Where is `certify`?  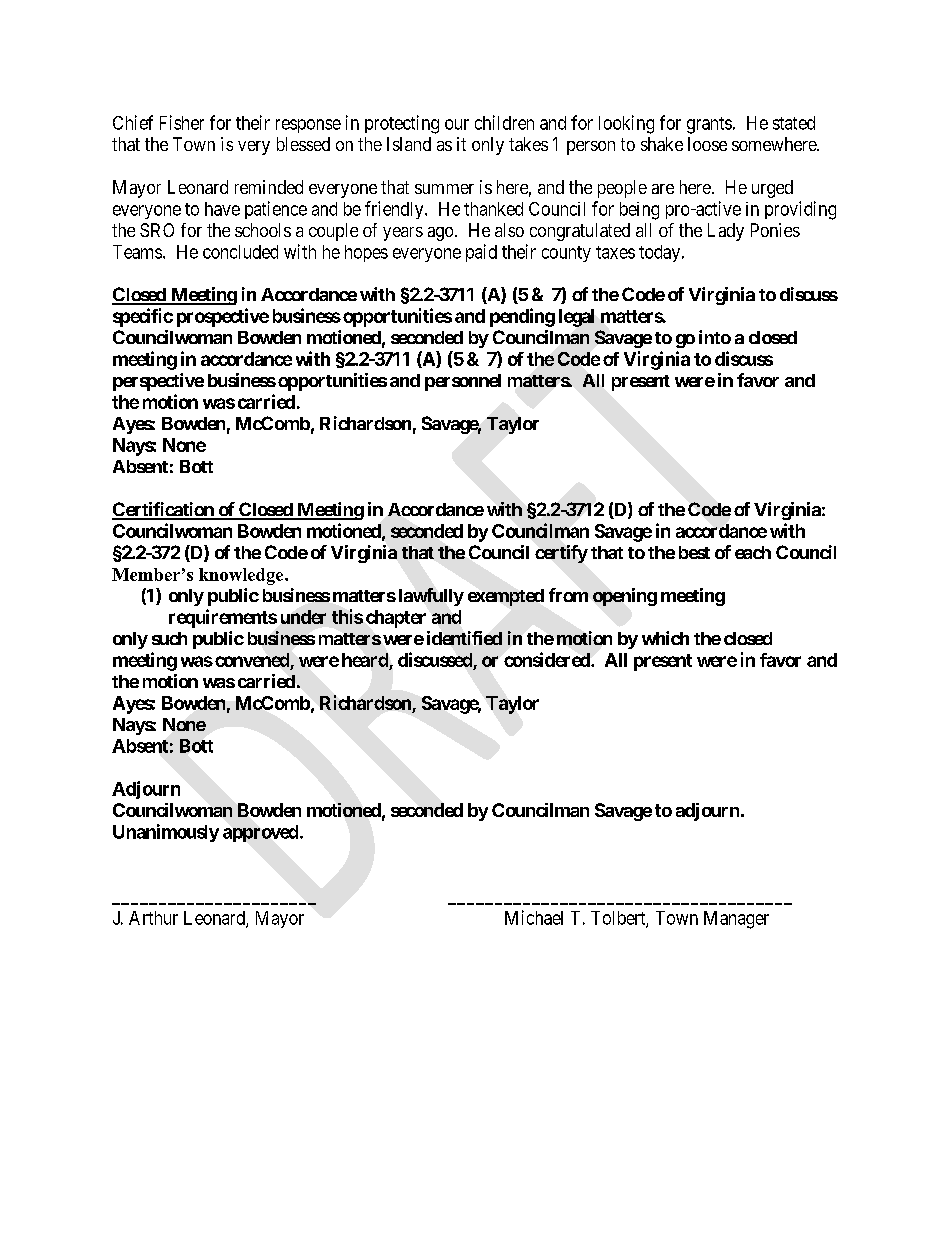
certify is located at coordinates (561, 554).
